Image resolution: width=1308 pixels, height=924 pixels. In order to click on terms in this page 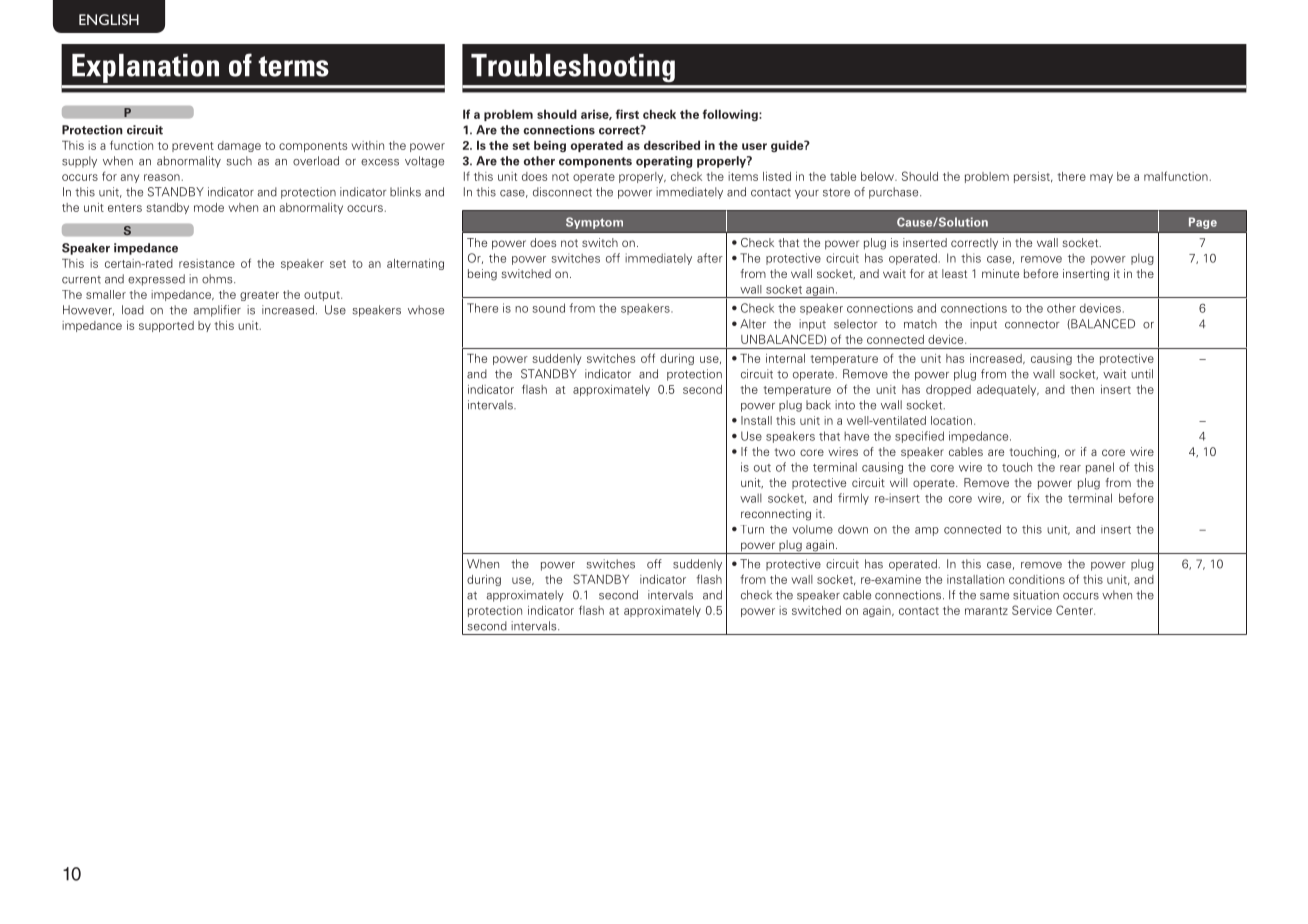, I will do `click(293, 66)`.
